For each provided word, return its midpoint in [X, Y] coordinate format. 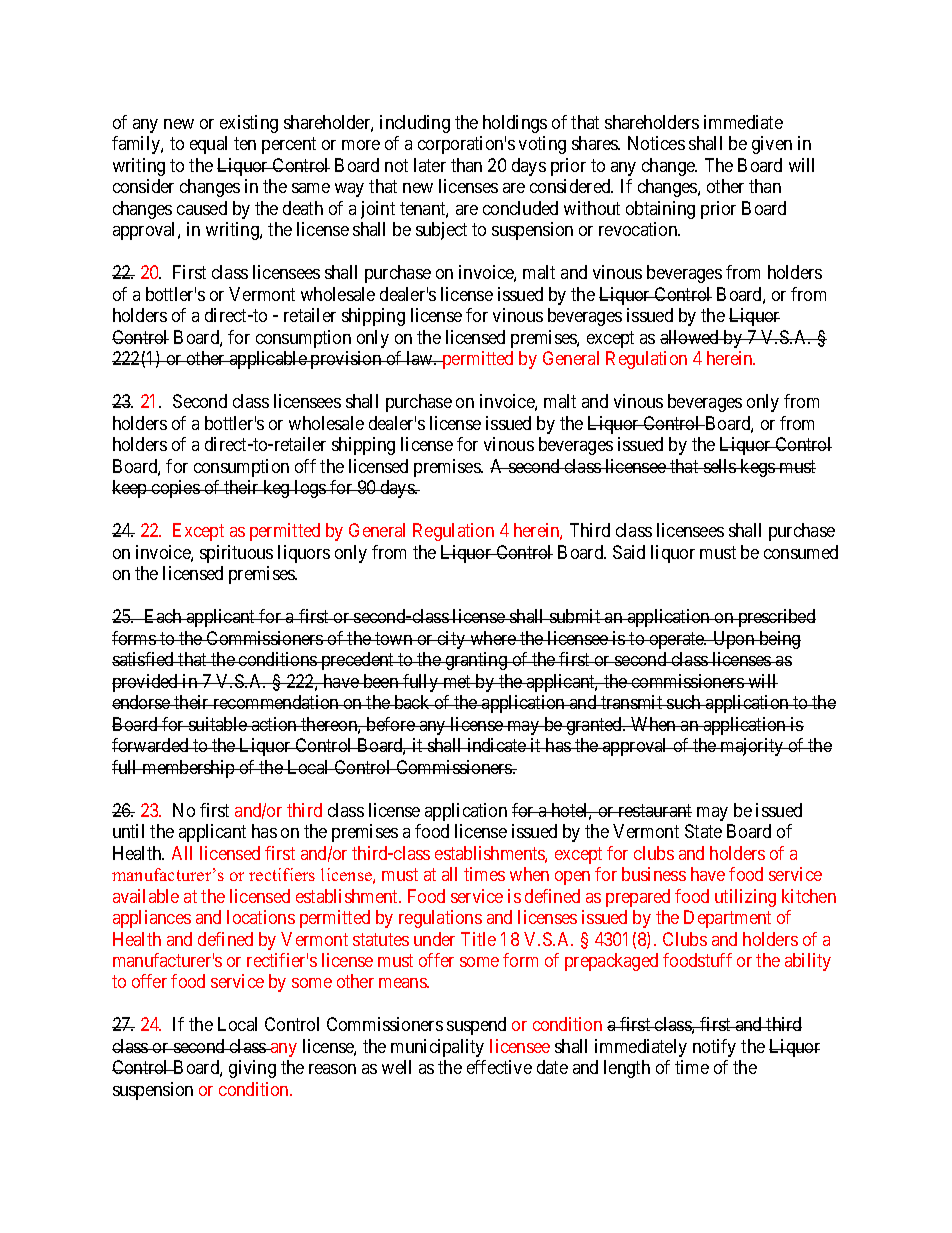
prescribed [776, 618]
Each [163, 616]
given [772, 145]
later [430, 165]
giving [252, 1069]
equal [208, 145]
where [493, 638]
